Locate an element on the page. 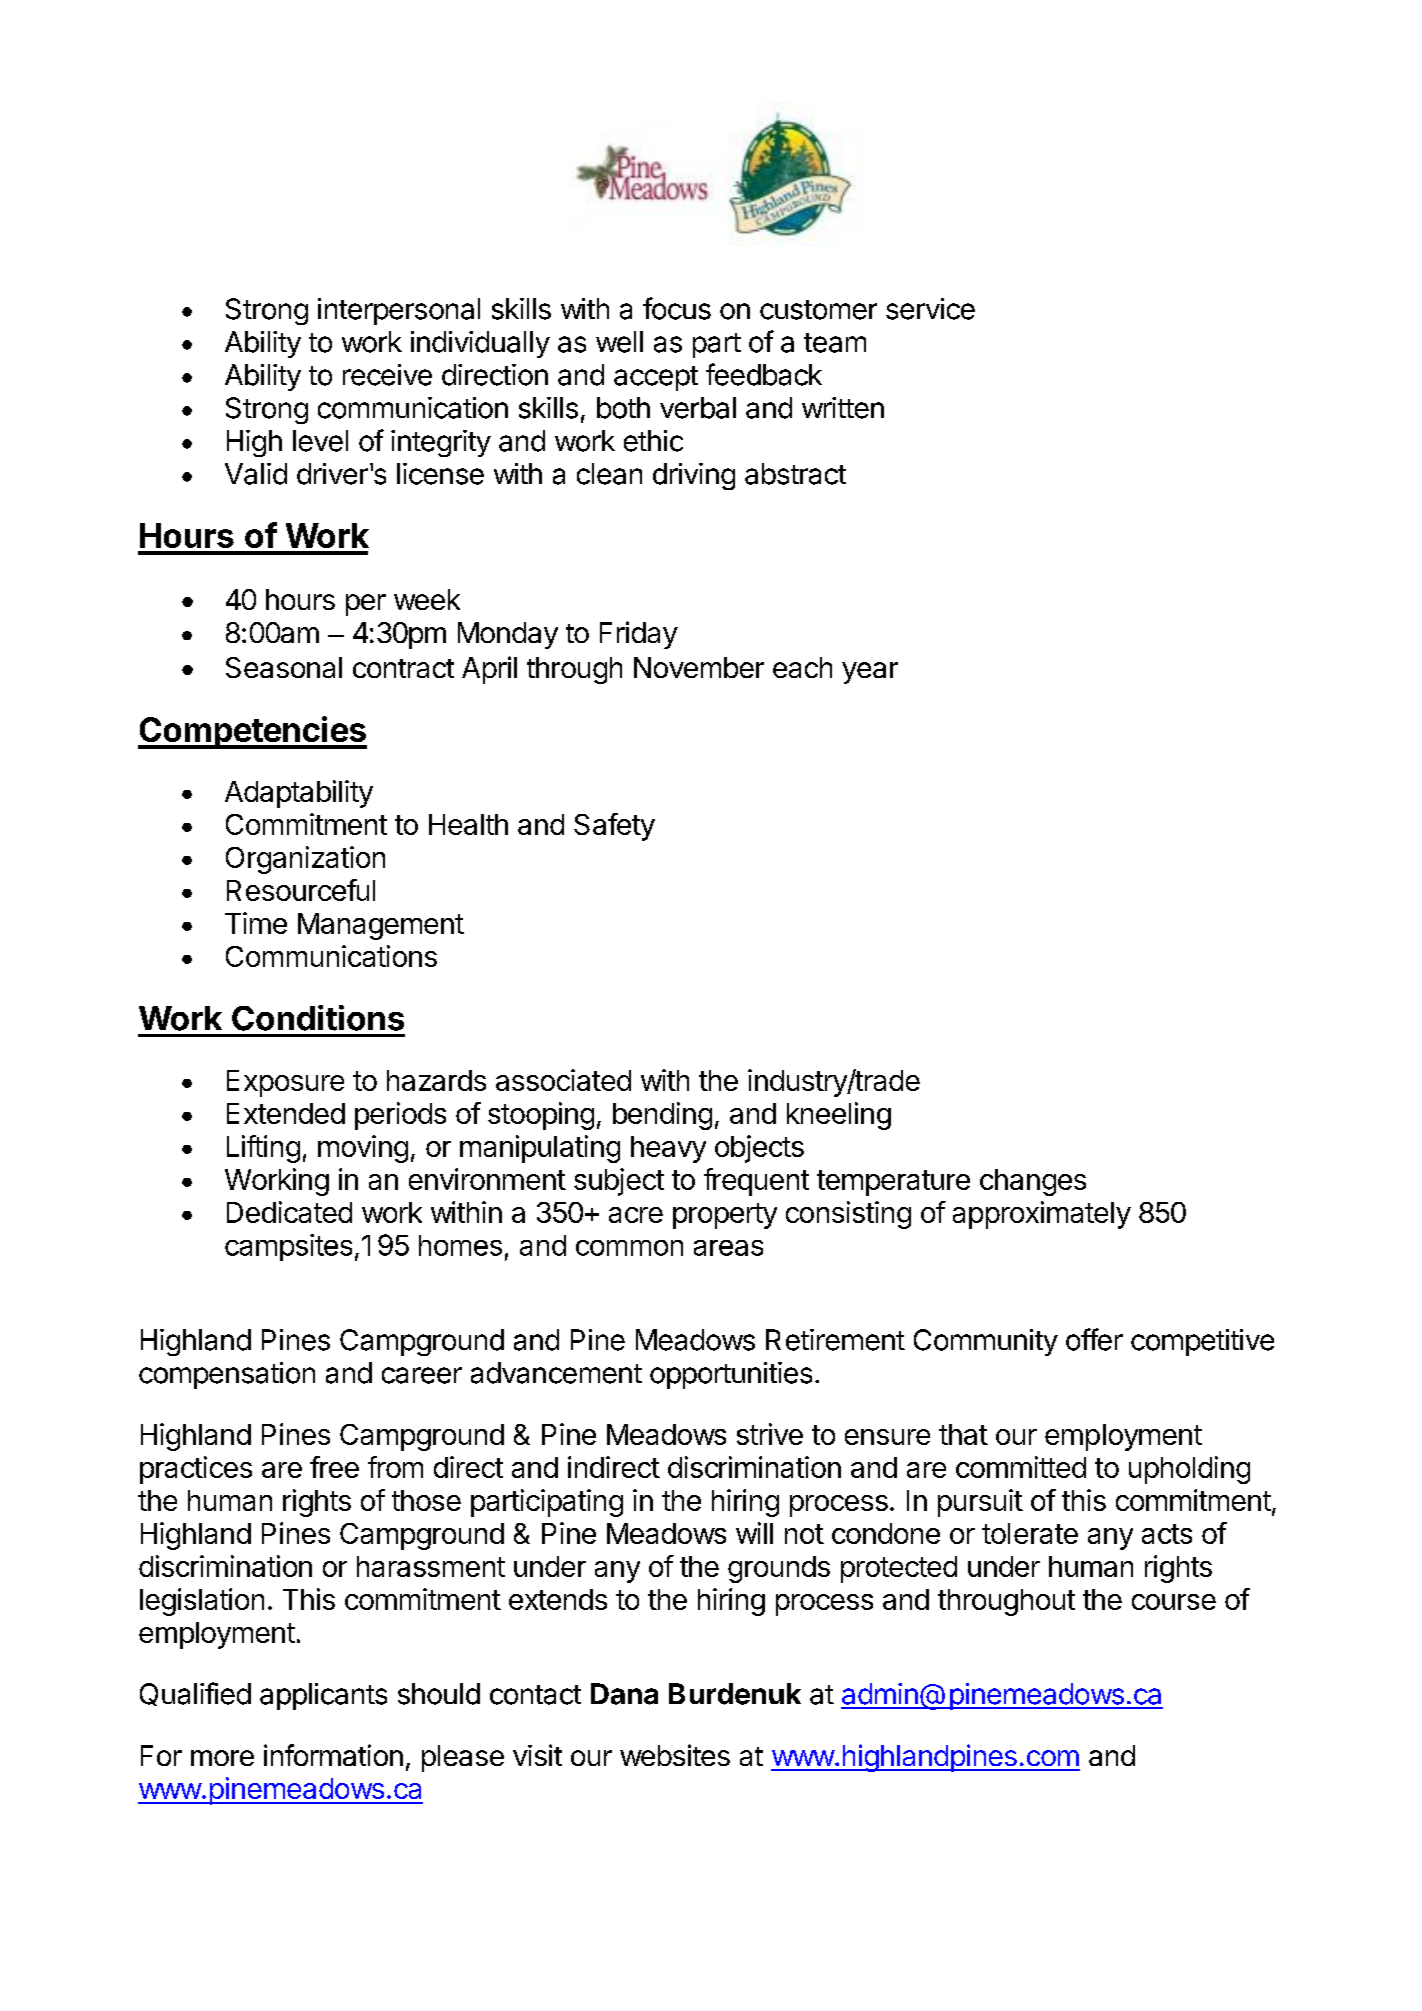  areas is located at coordinates (728, 1248).
